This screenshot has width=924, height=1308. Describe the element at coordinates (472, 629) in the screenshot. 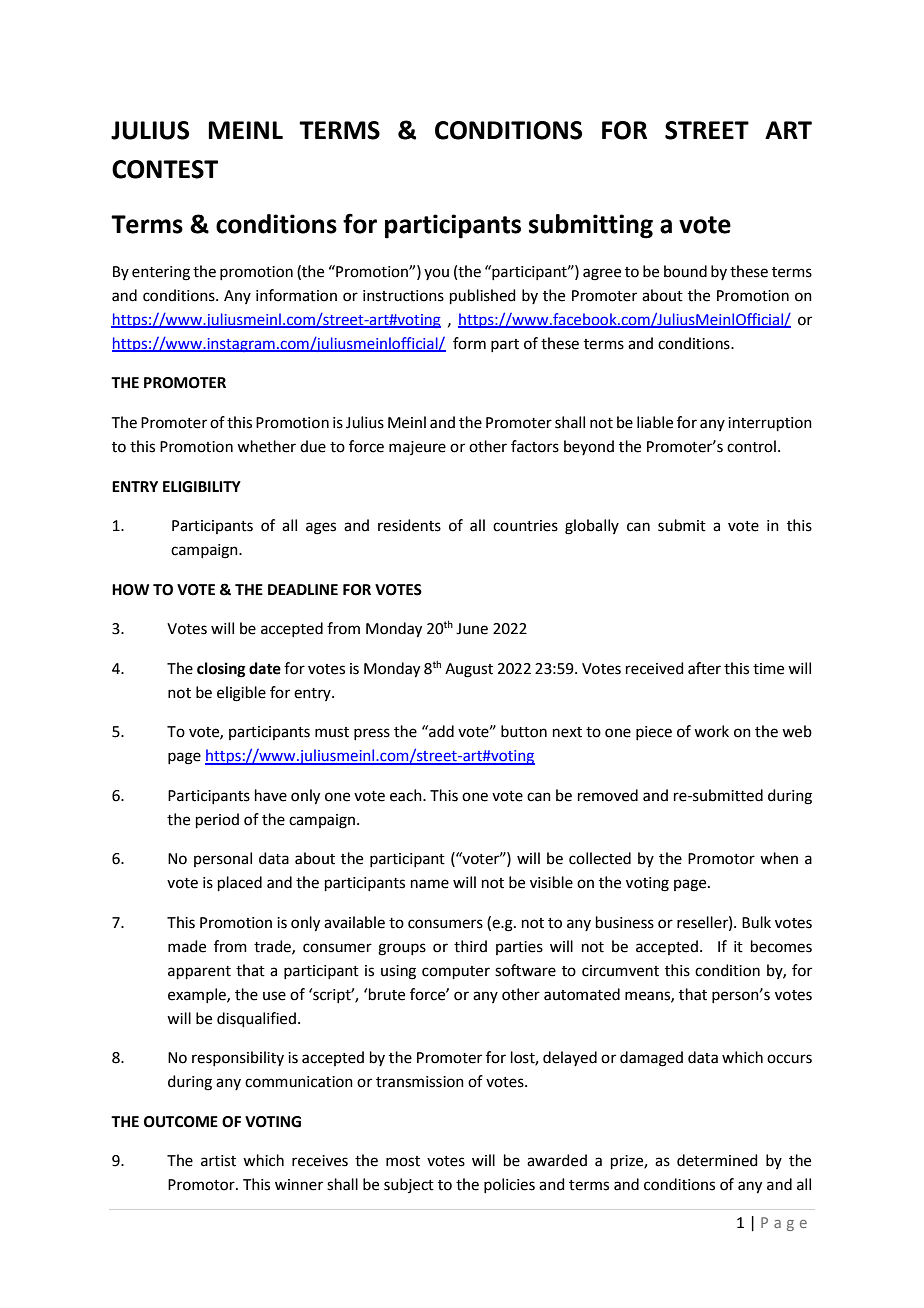

I see `June` at that location.
